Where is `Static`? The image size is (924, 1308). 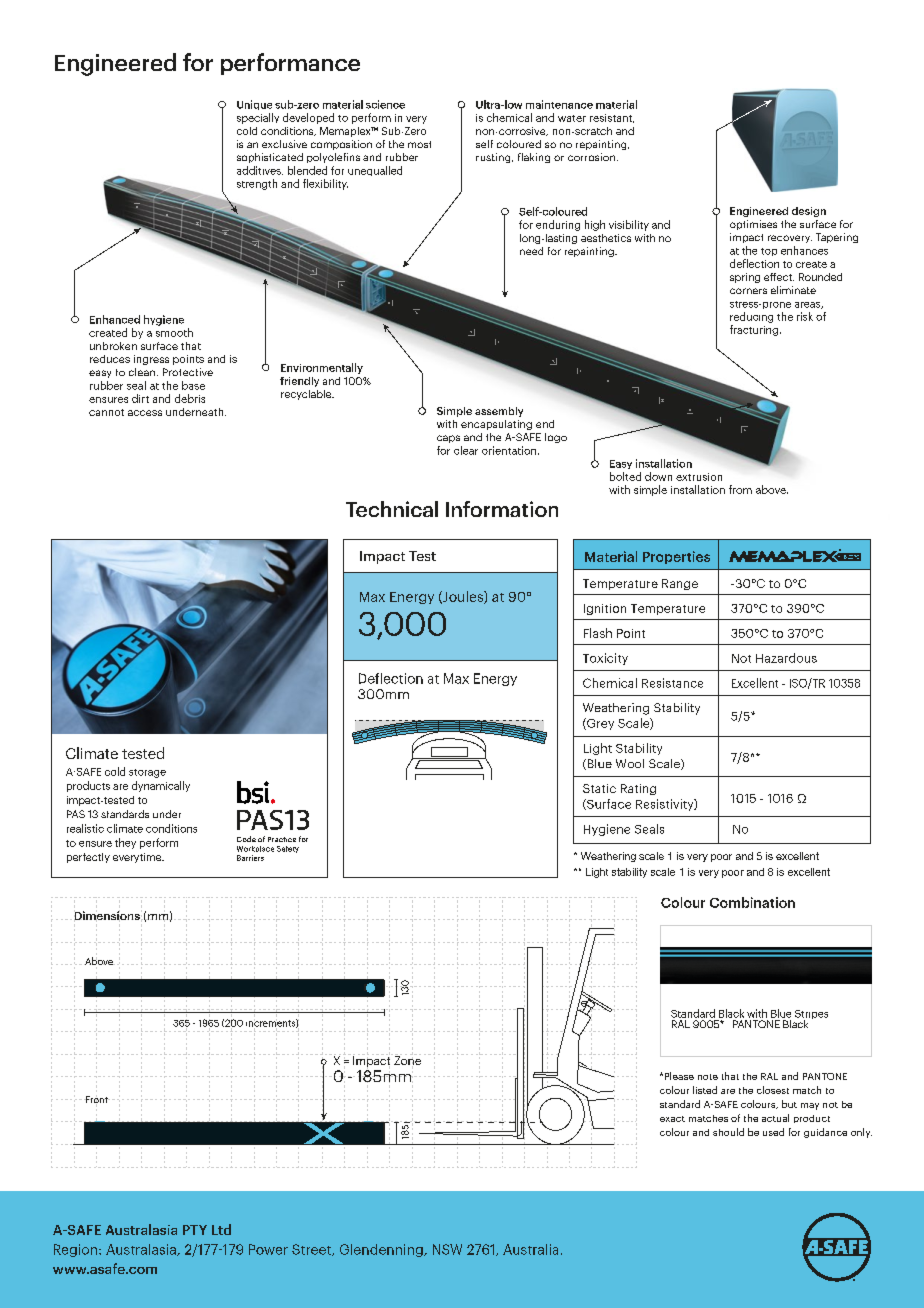
Static is located at coordinates (599, 788).
